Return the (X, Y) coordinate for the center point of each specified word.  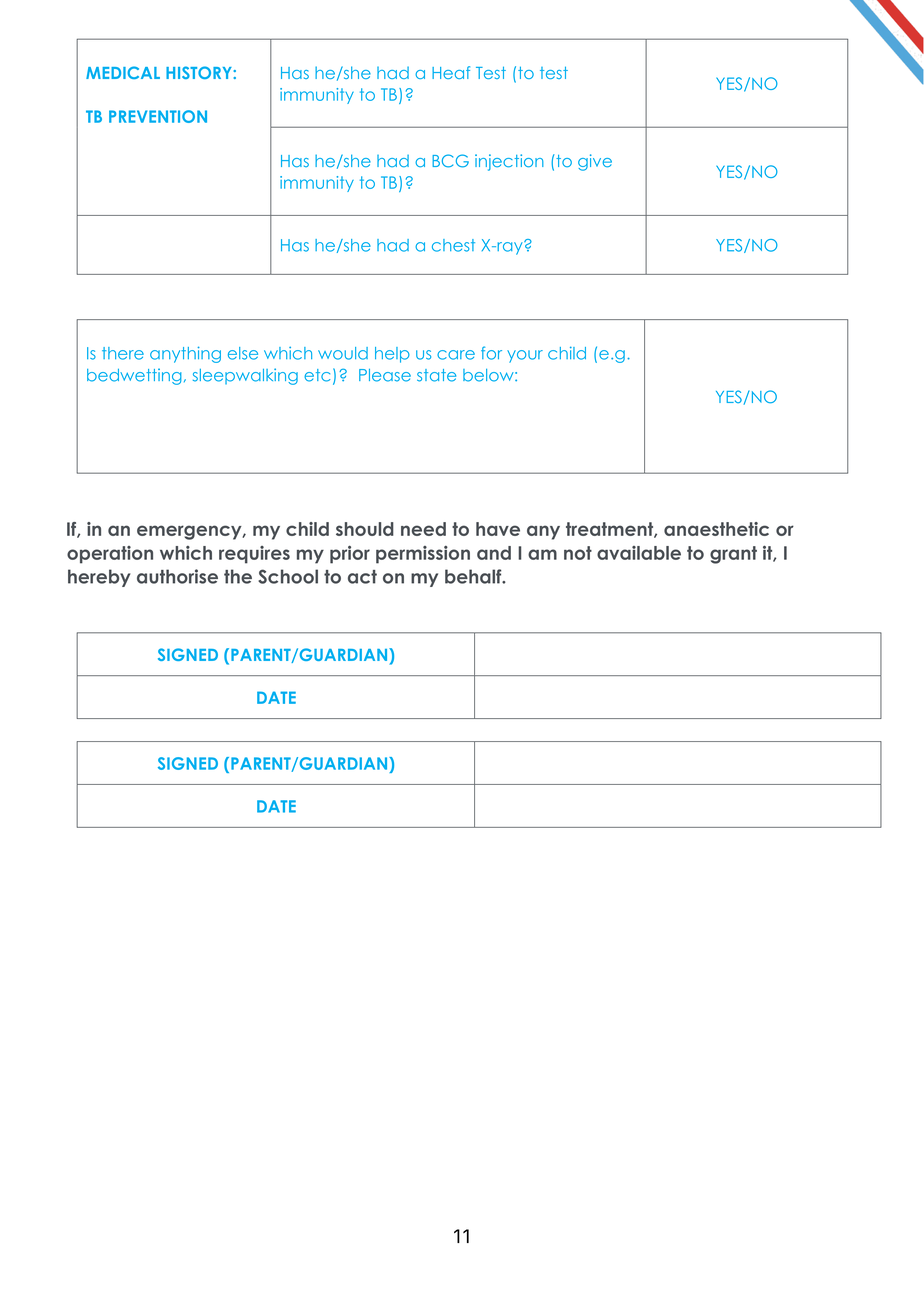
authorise (177, 576)
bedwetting (134, 376)
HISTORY (200, 72)
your (525, 356)
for (491, 353)
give (595, 162)
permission (423, 555)
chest (453, 245)
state (436, 375)
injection (509, 162)
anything (185, 354)
